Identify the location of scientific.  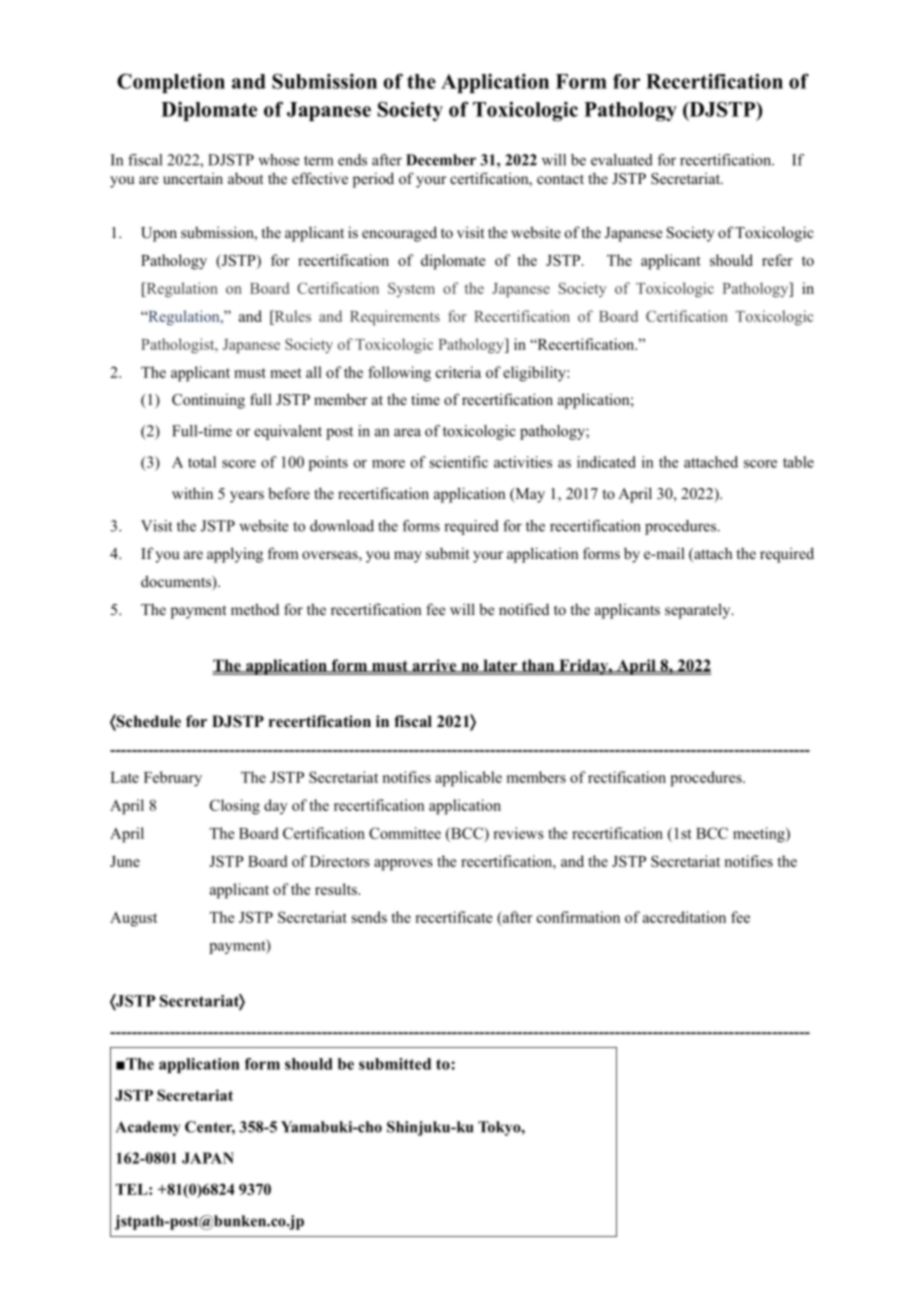
(459, 462).
